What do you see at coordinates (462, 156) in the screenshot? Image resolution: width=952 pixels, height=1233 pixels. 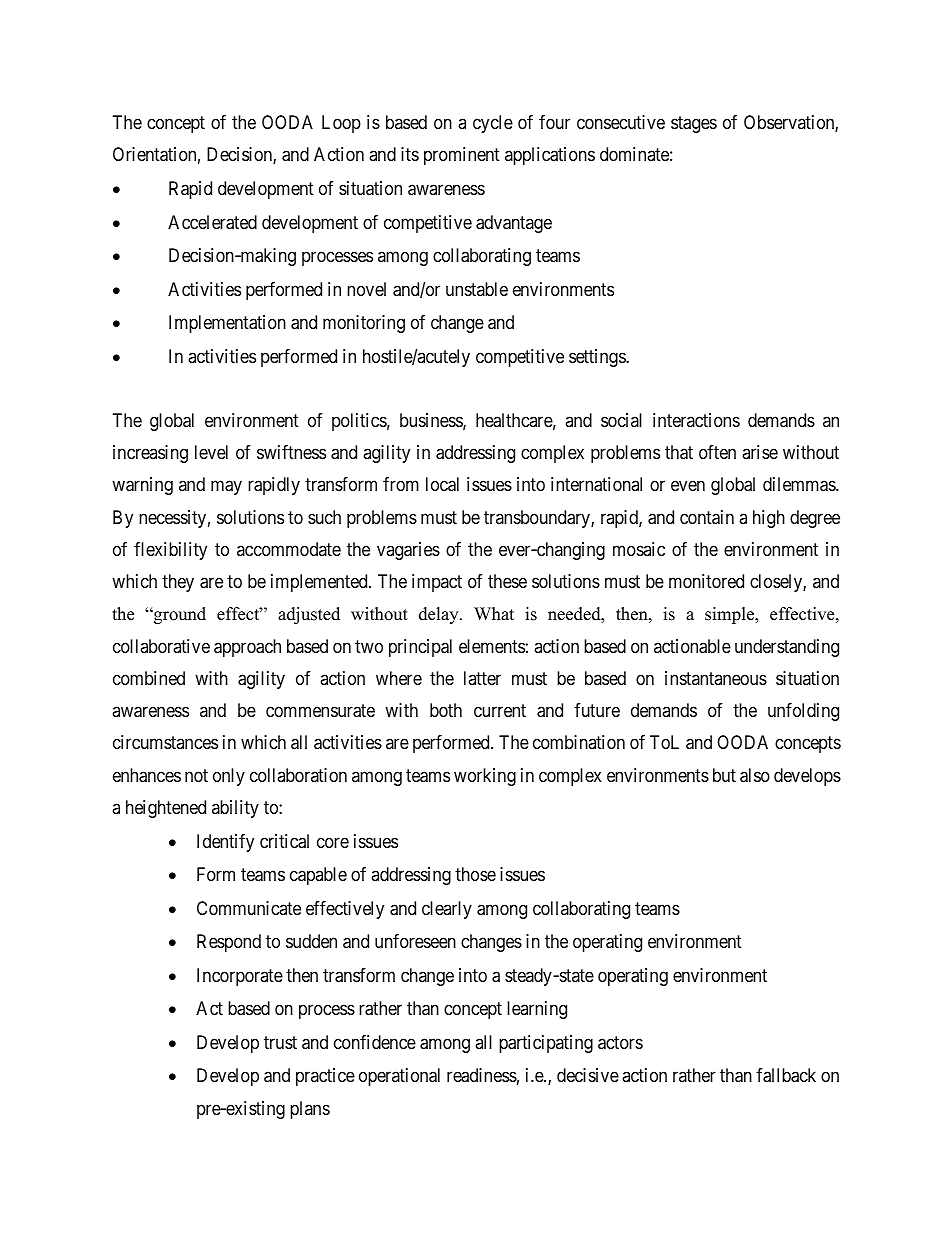 I see `prominent` at bounding box center [462, 156].
